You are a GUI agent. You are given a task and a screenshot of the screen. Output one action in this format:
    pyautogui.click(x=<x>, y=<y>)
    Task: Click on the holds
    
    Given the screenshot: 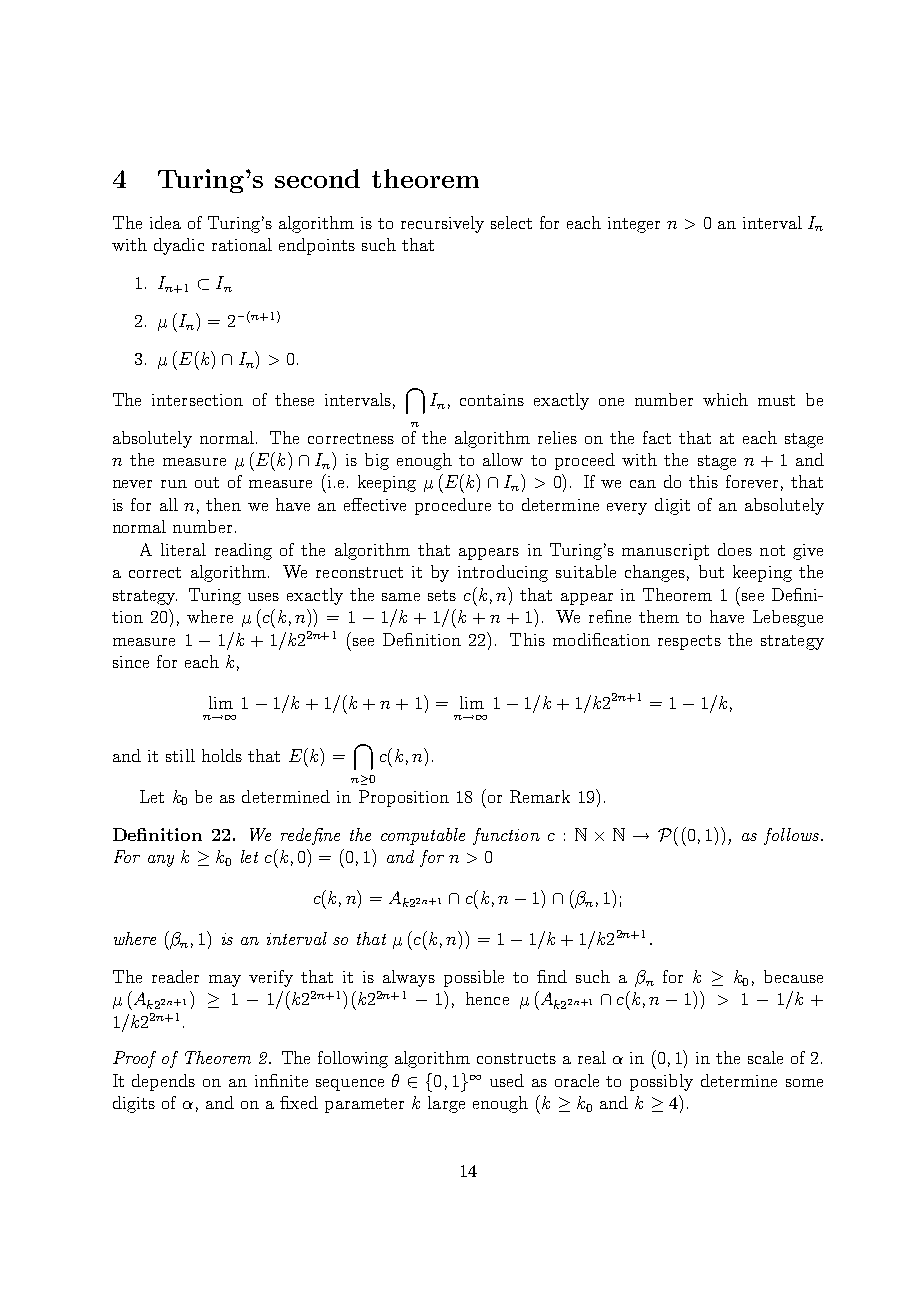 What is the action you would take?
    pyautogui.click(x=222, y=755)
